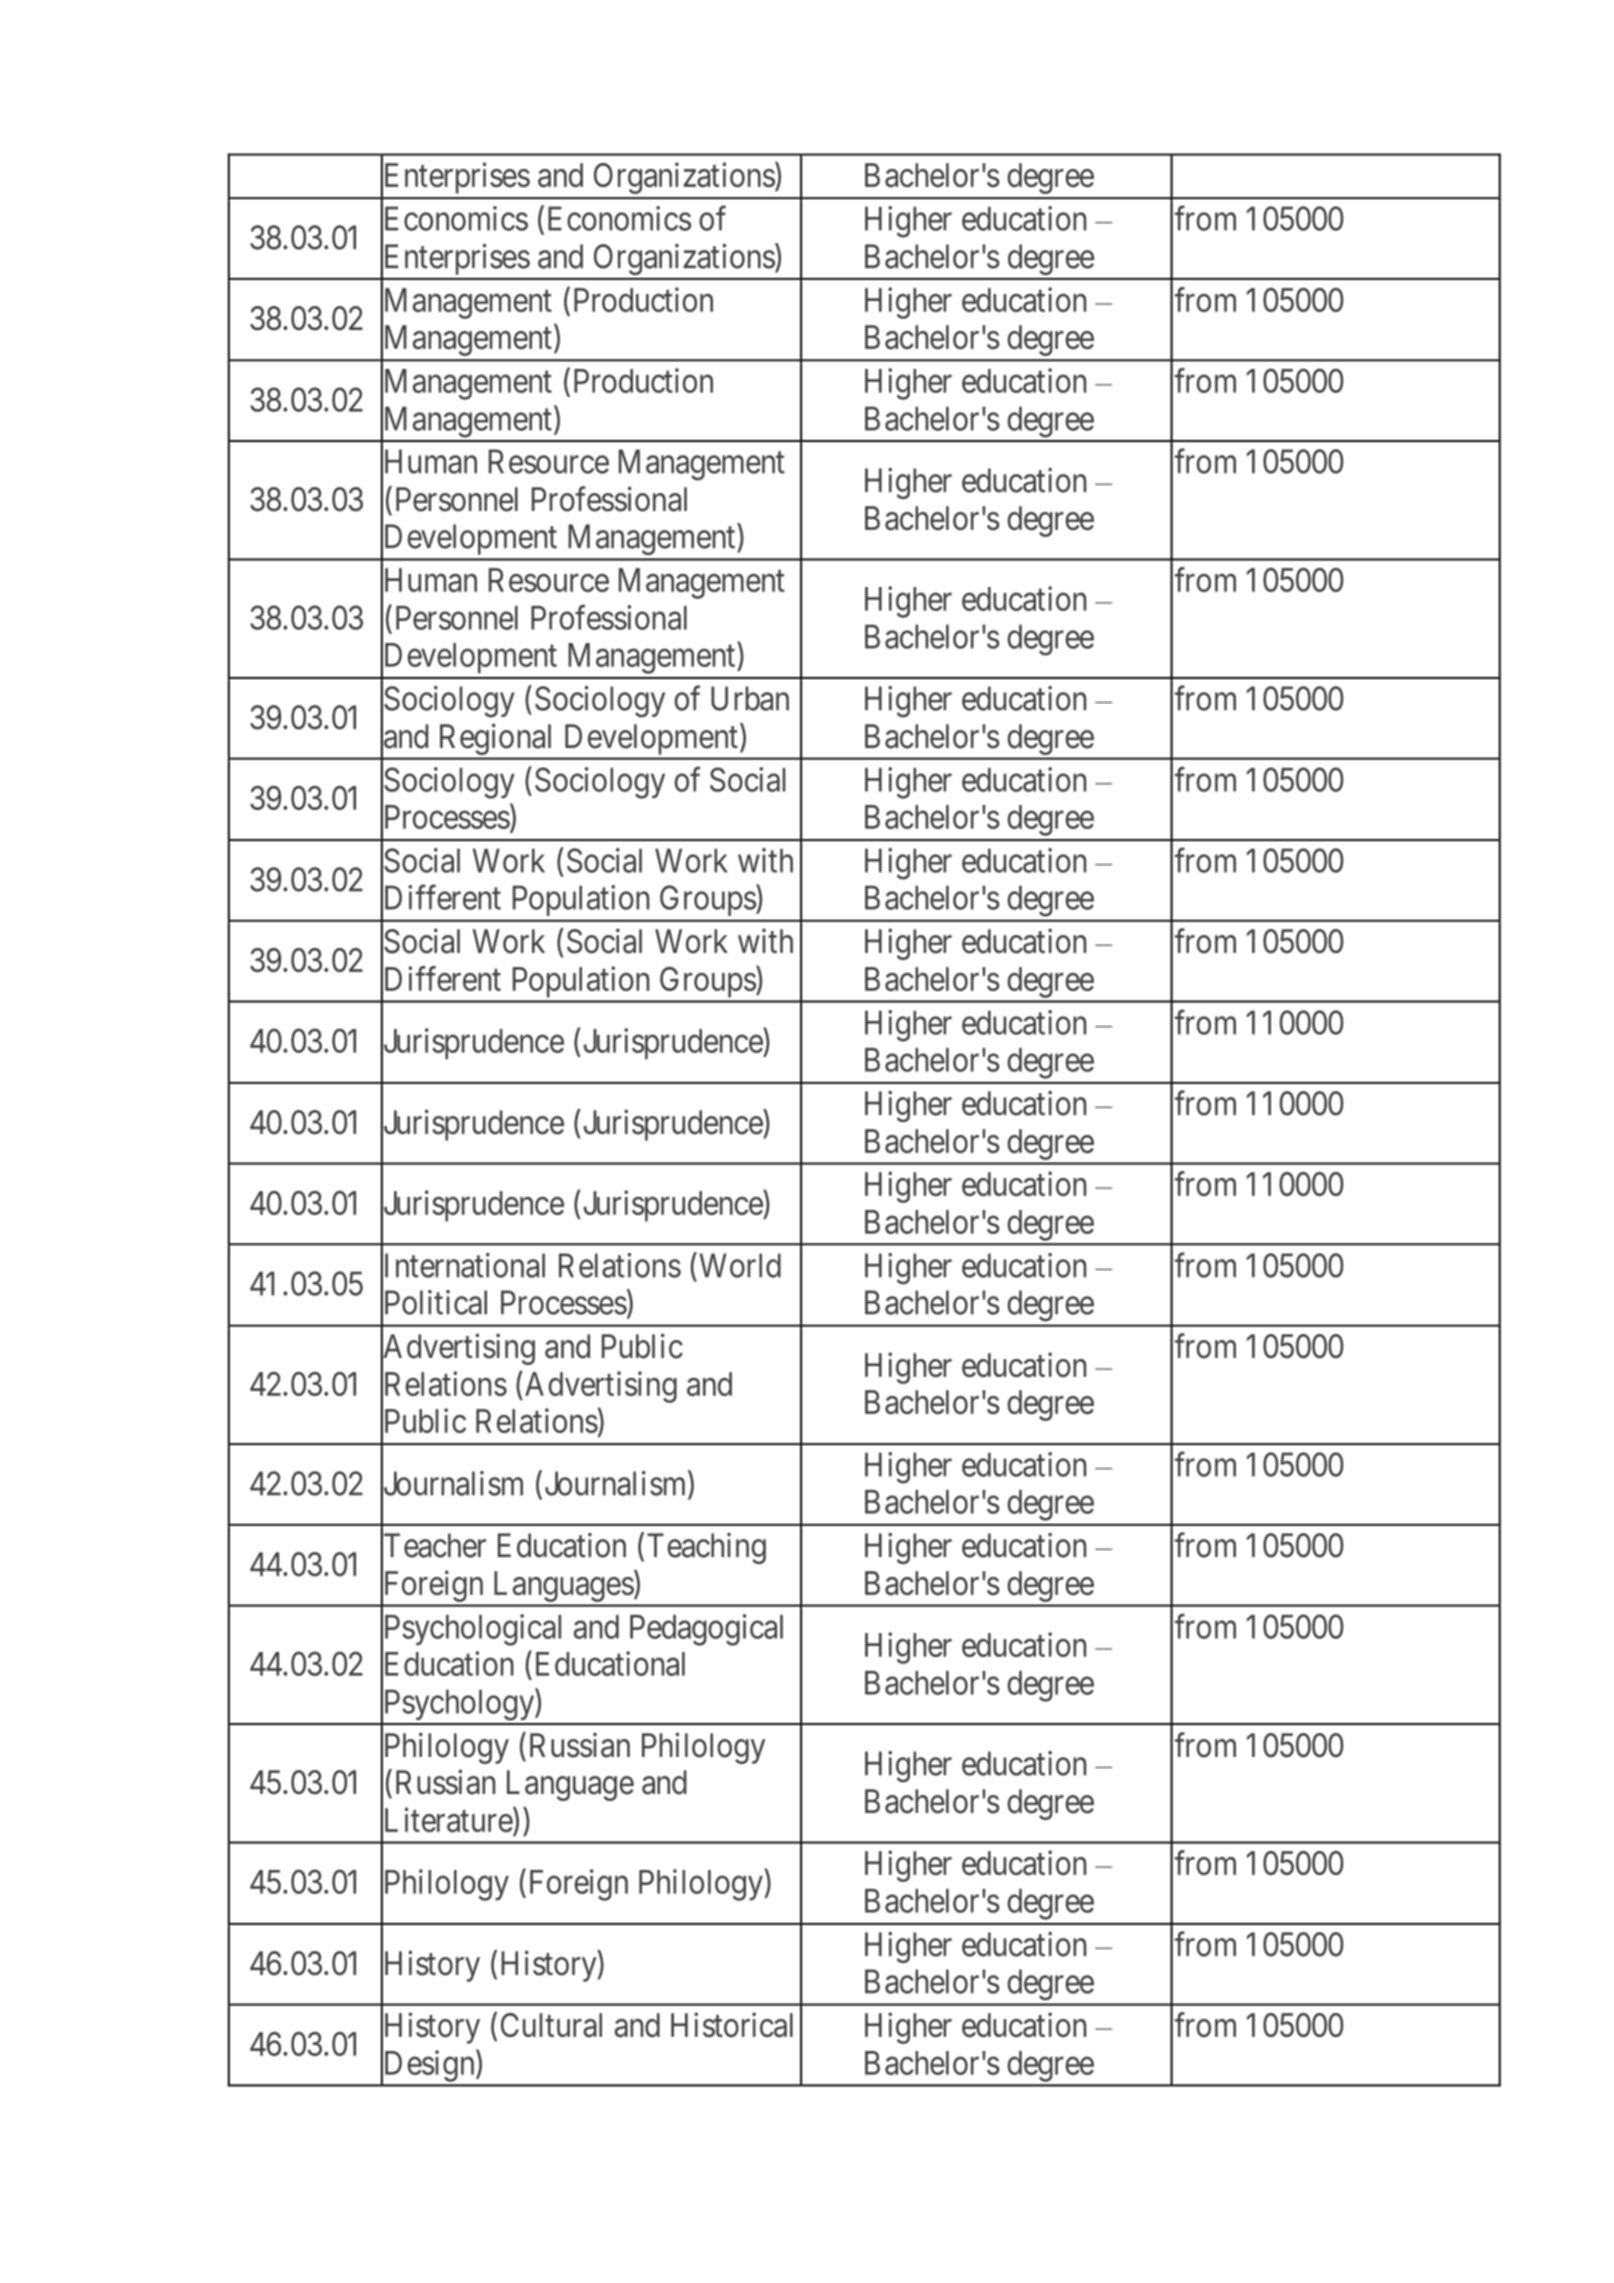 Image resolution: width=1614 pixels, height=2283 pixels. Describe the element at coordinates (551, 2025) in the screenshot. I see `Cultural` at that location.
